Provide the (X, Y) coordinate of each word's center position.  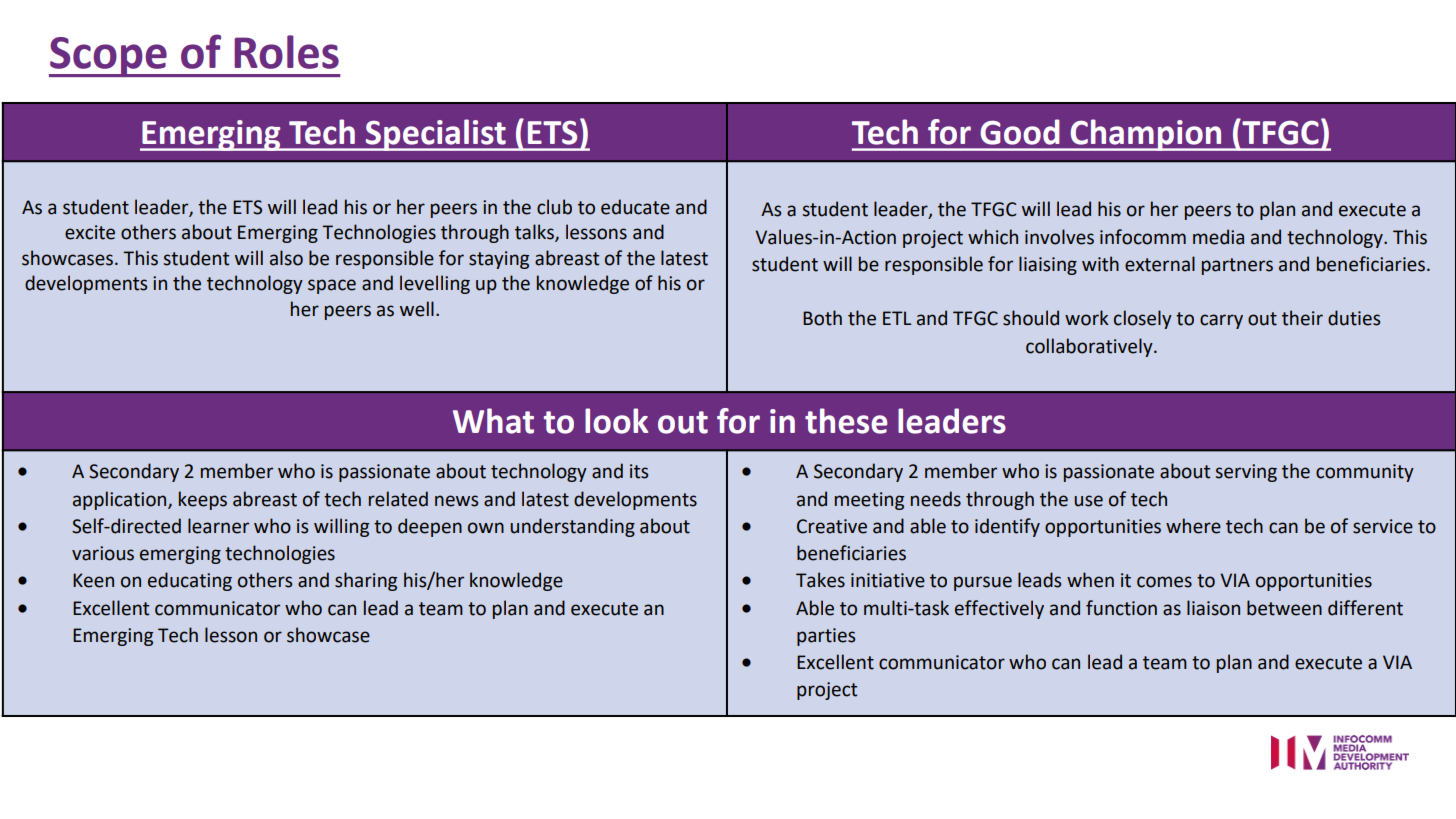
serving (1246, 473)
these (846, 421)
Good (1020, 132)
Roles (286, 52)
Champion (1146, 135)
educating (190, 581)
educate (635, 207)
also (286, 258)
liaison (1213, 608)
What (493, 421)
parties (826, 637)
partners (1237, 266)
